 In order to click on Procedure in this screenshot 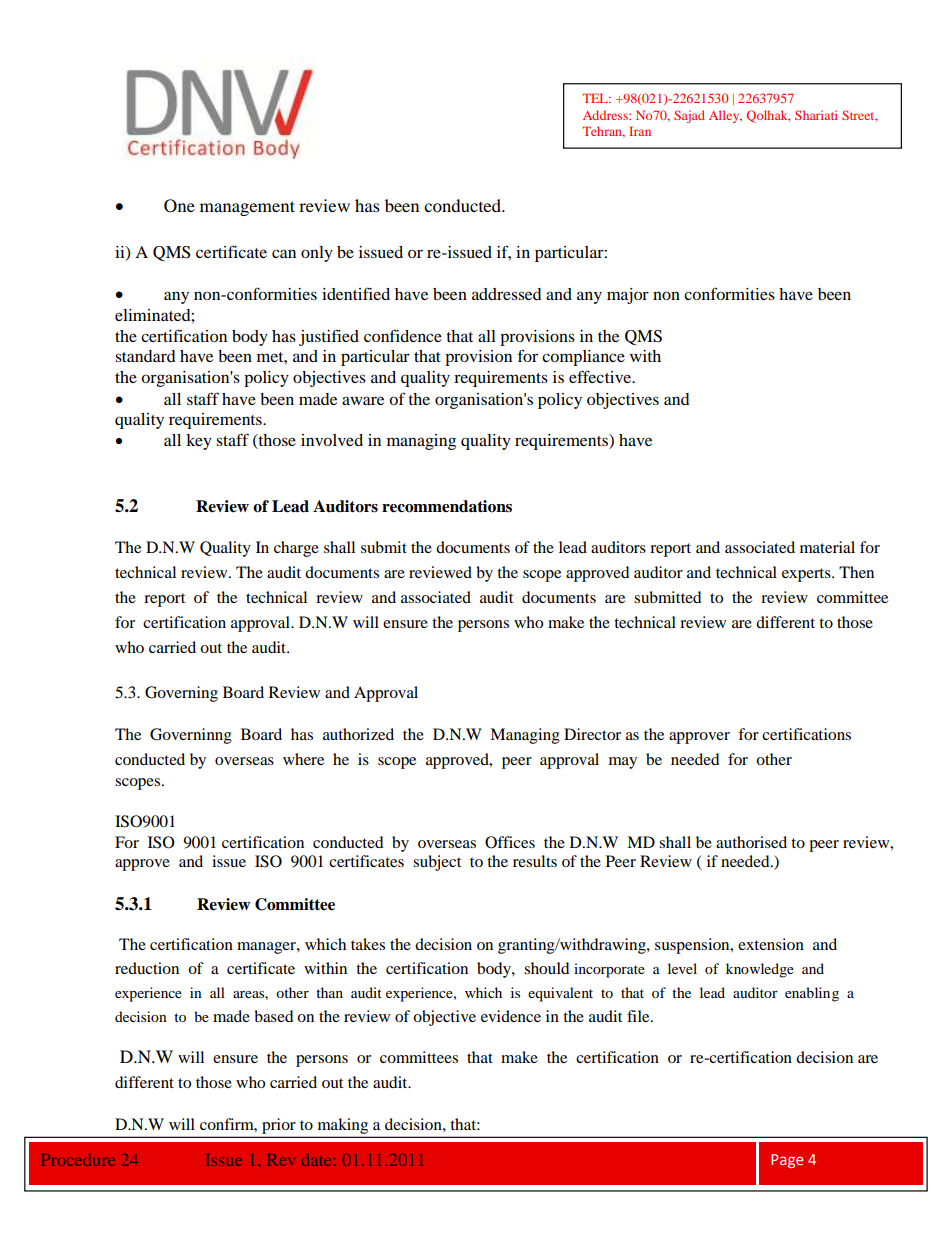, I will do `click(78, 1160)`.
